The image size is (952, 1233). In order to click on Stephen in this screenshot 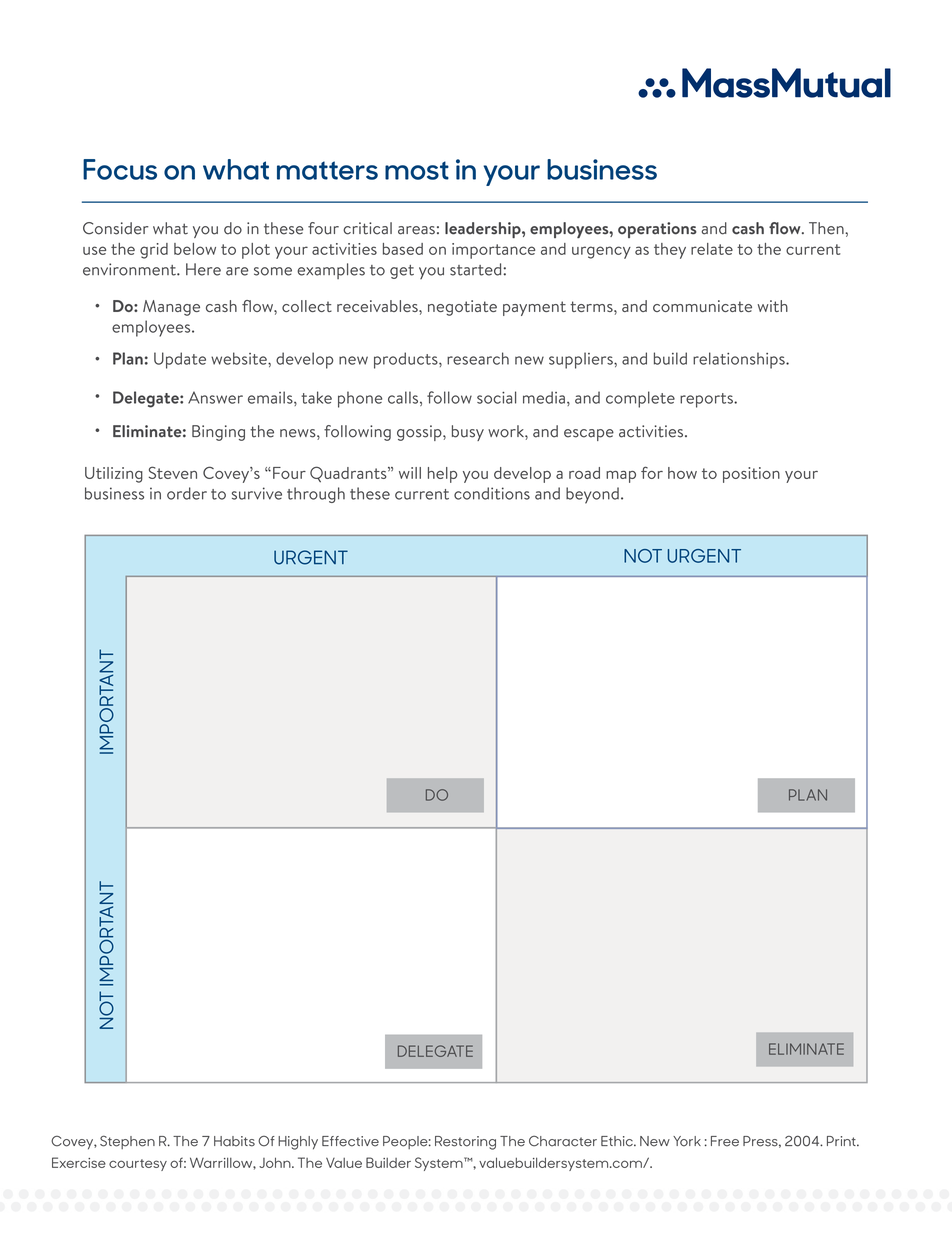, I will do `click(127, 1142)`.
